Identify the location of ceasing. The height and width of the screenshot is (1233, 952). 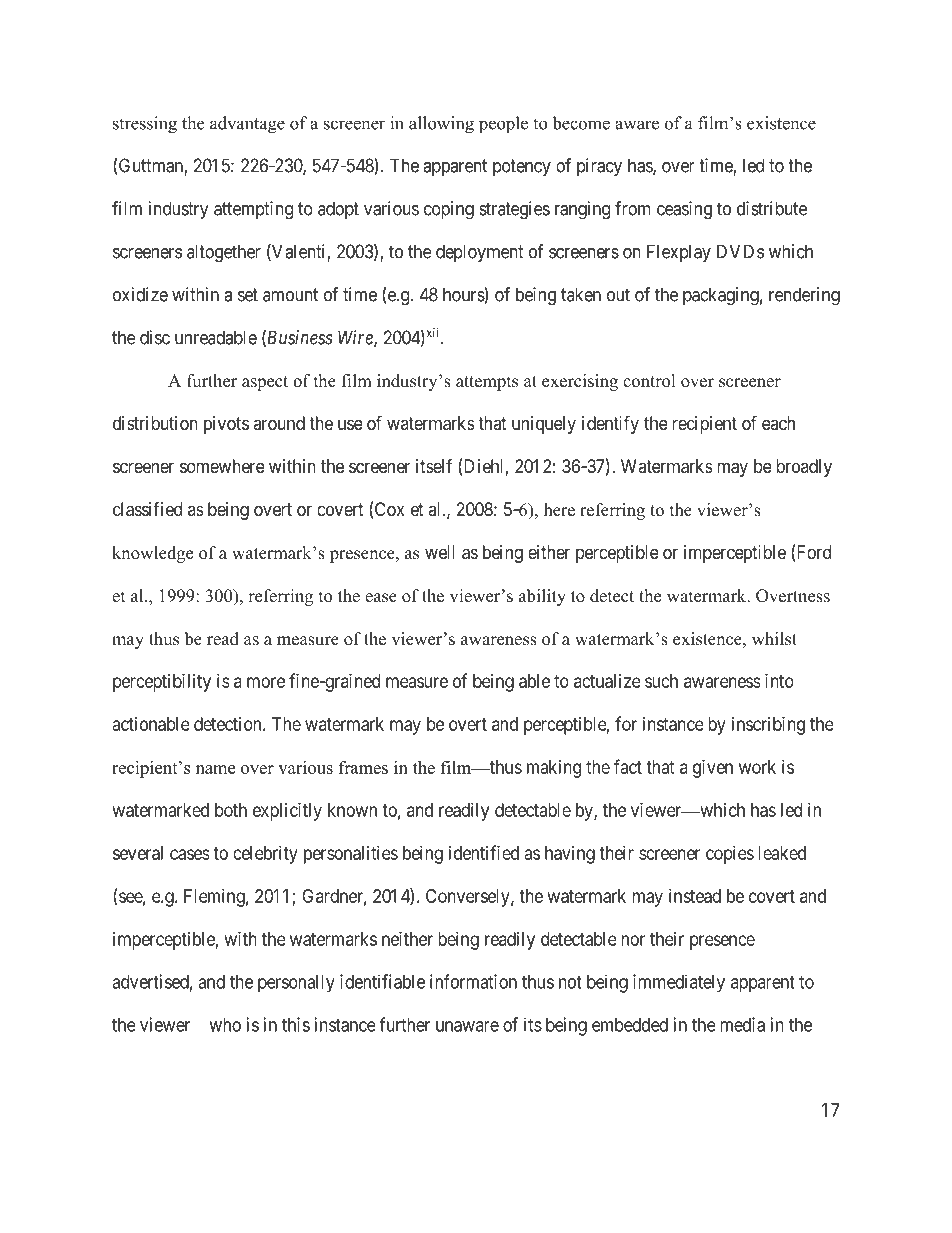
(684, 210).
